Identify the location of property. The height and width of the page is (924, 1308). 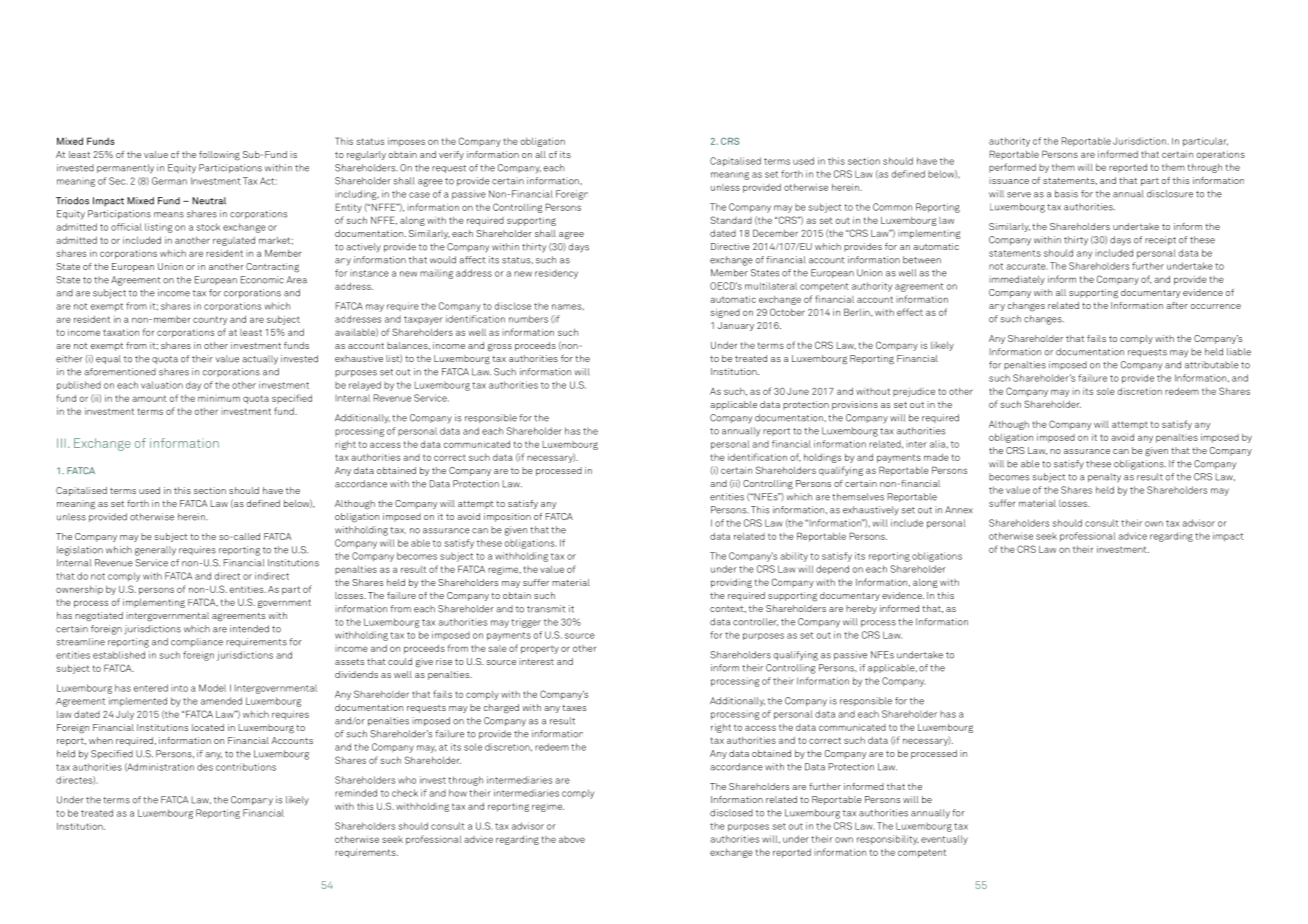
(540, 650).
